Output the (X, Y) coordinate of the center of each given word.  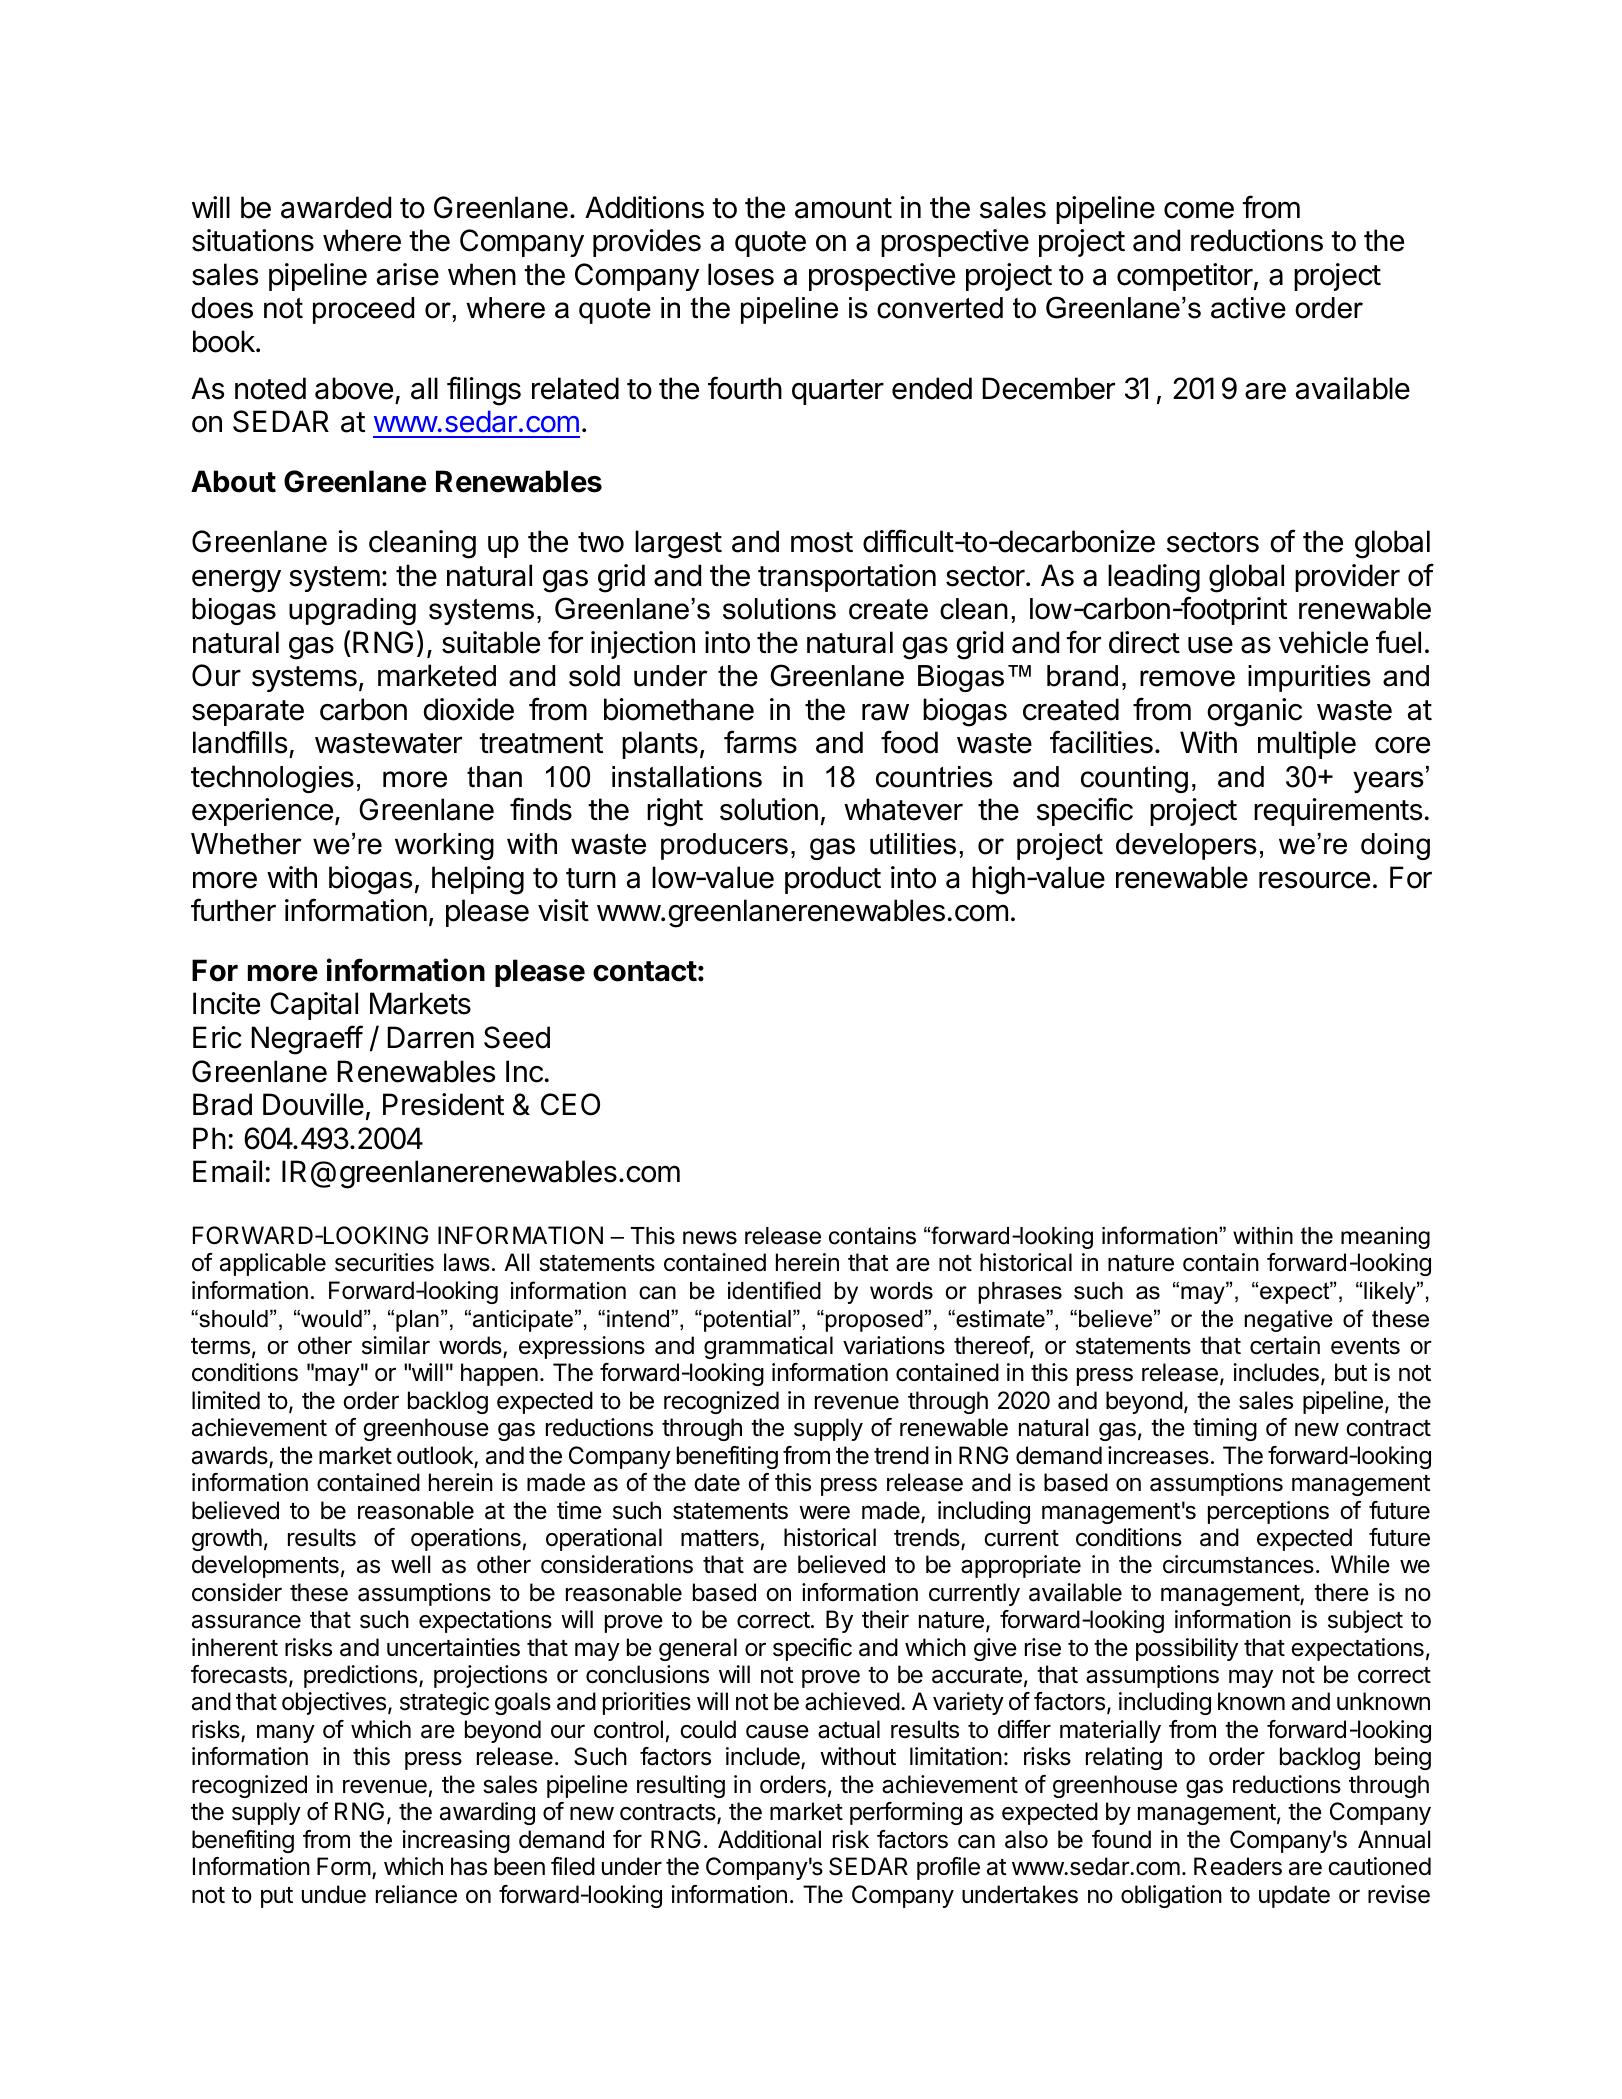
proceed (363, 310)
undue (334, 1894)
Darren (431, 1037)
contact (645, 971)
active (1248, 308)
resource (1314, 880)
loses (741, 274)
